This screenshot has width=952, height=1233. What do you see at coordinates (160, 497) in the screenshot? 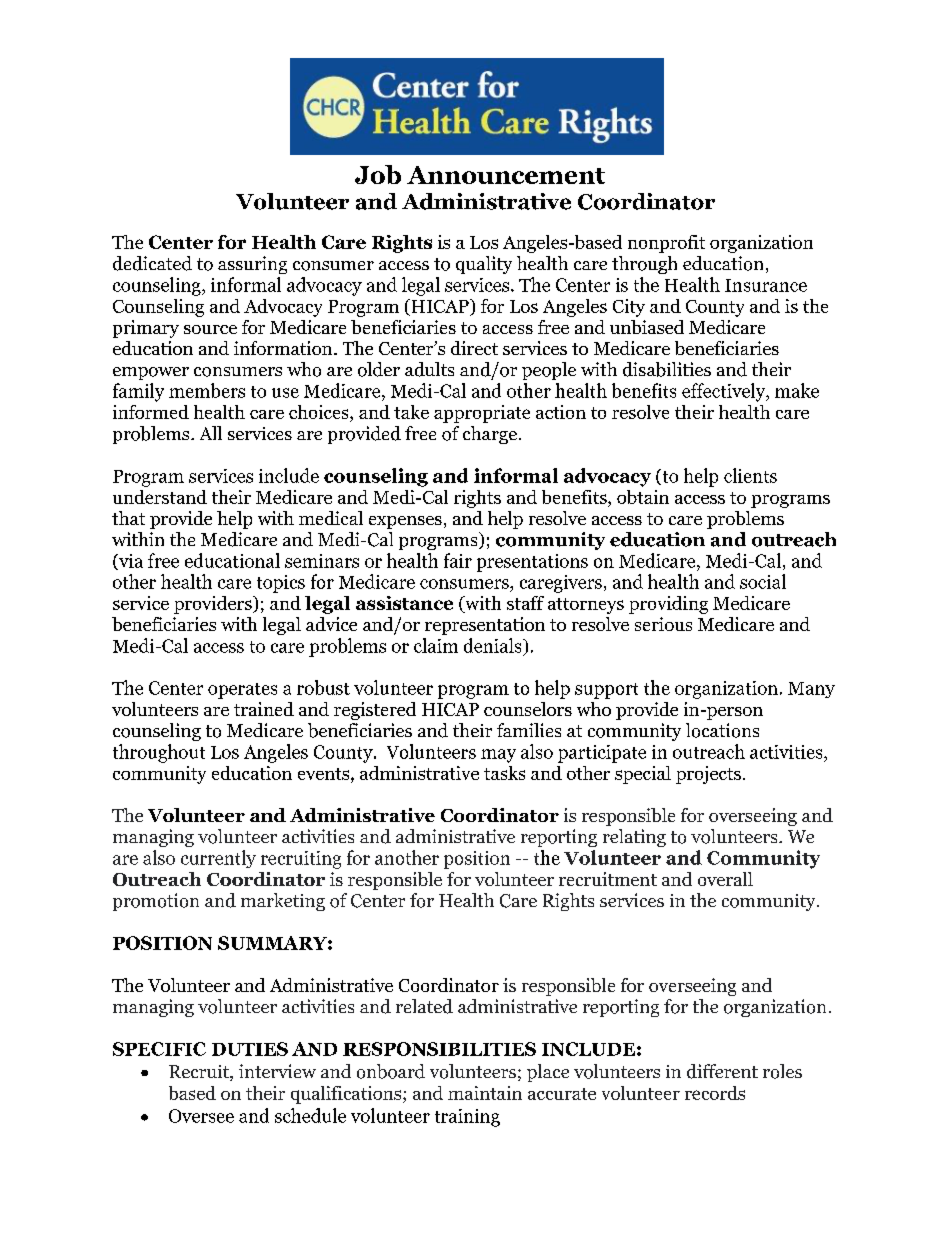
I see `understand` at bounding box center [160, 497].
